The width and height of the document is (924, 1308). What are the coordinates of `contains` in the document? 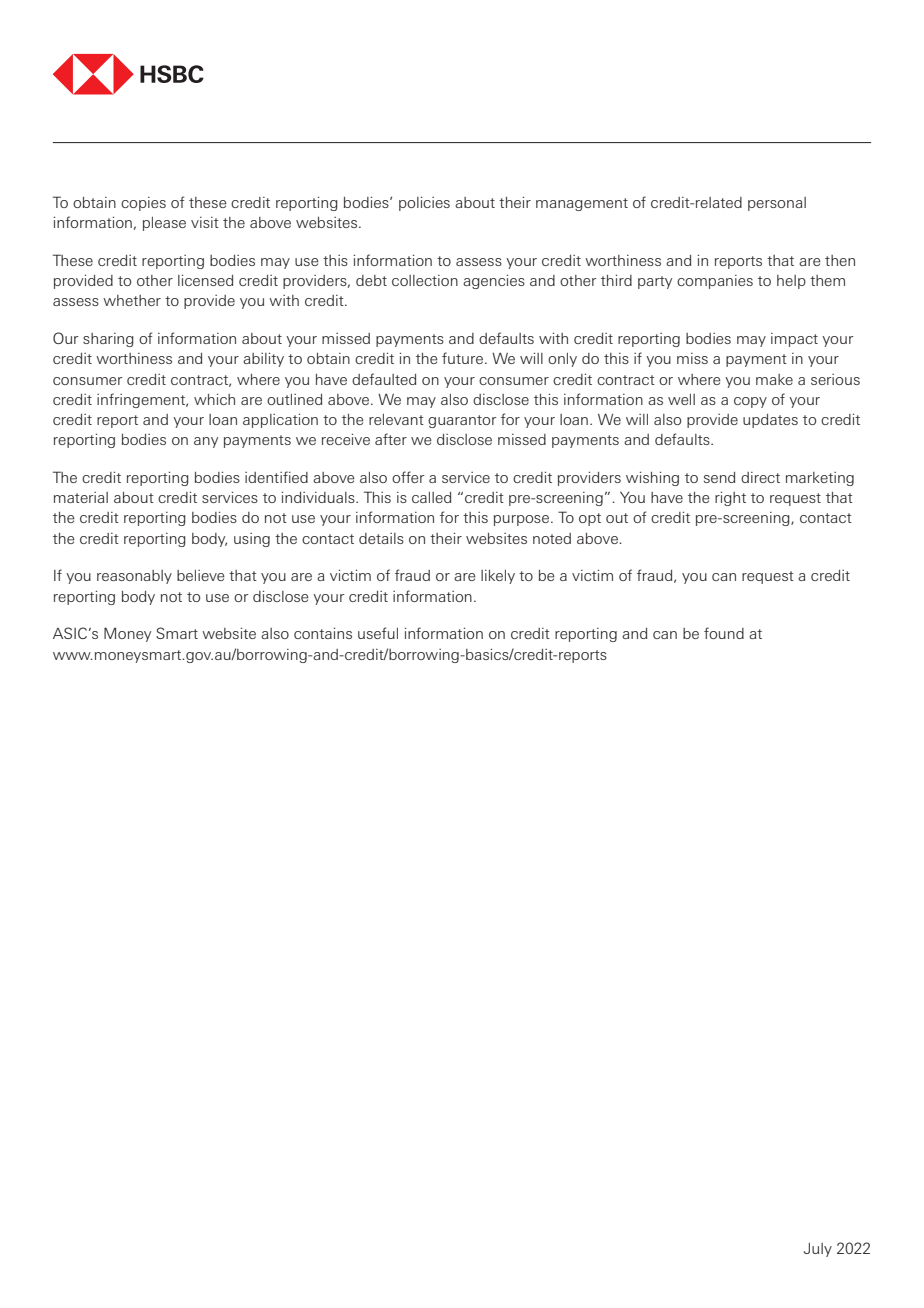 It's located at (323, 633).
